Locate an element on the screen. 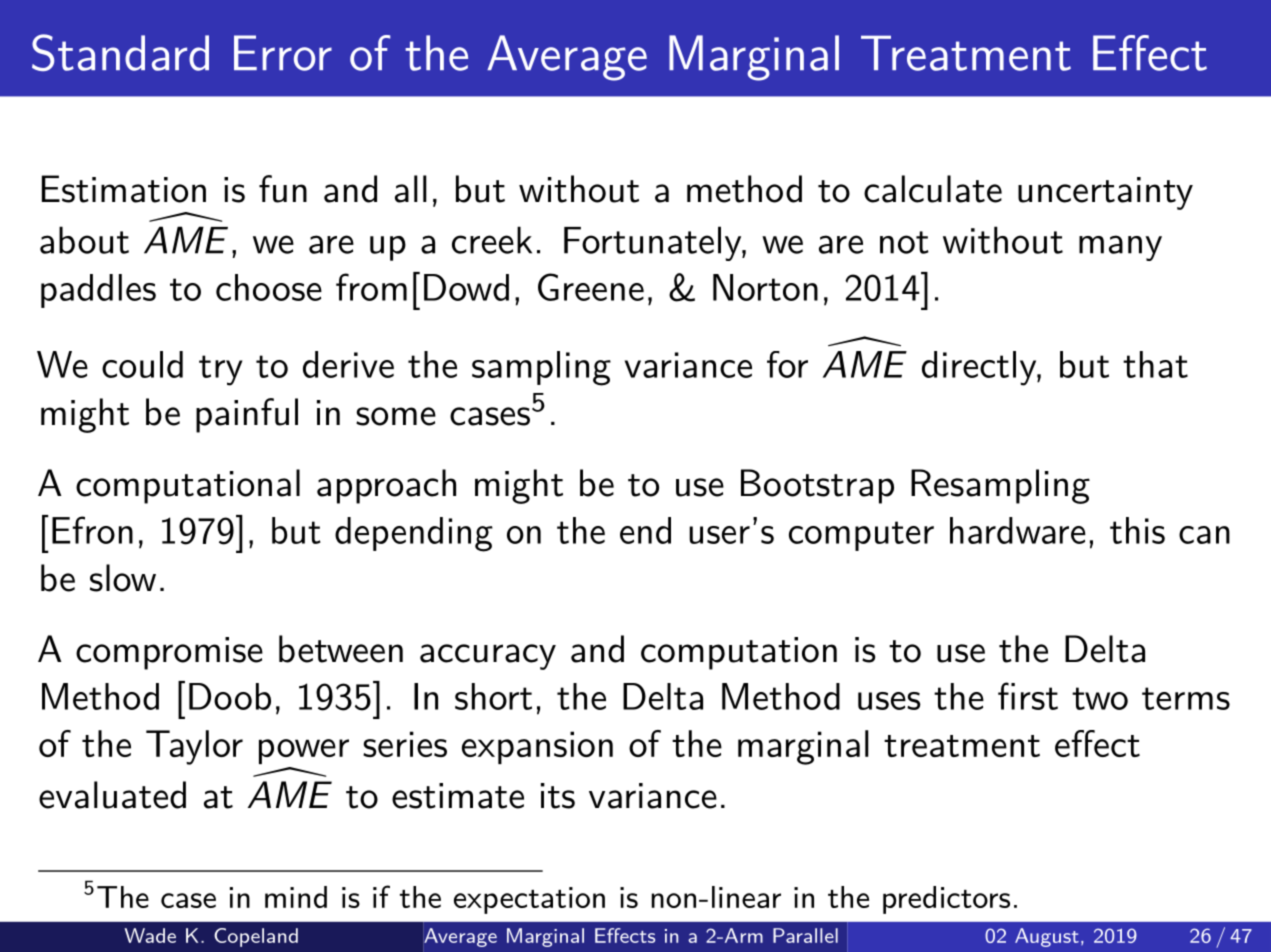 Image resolution: width=1271 pixels, height=952 pixels. calculate is located at coordinates (933, 189).
